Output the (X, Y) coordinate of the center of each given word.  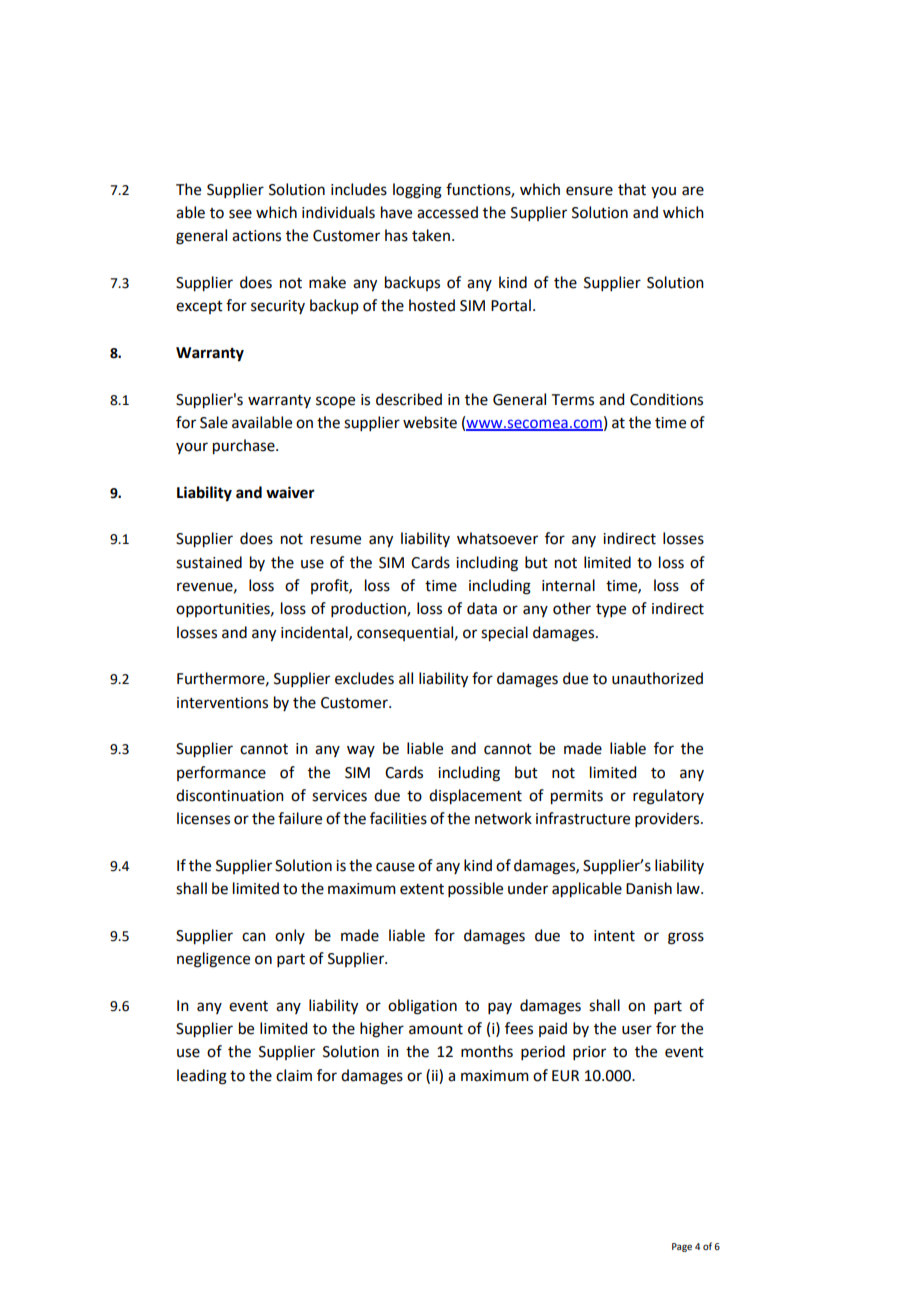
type (611, 611)
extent (422, 889)
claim (294, 1075)
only (290, 936)
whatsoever (497, 538)
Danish (649, 888)
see (240, 214)
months (487, 1051)
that (632, 189)
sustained (209, 562)
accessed (447, 212)
